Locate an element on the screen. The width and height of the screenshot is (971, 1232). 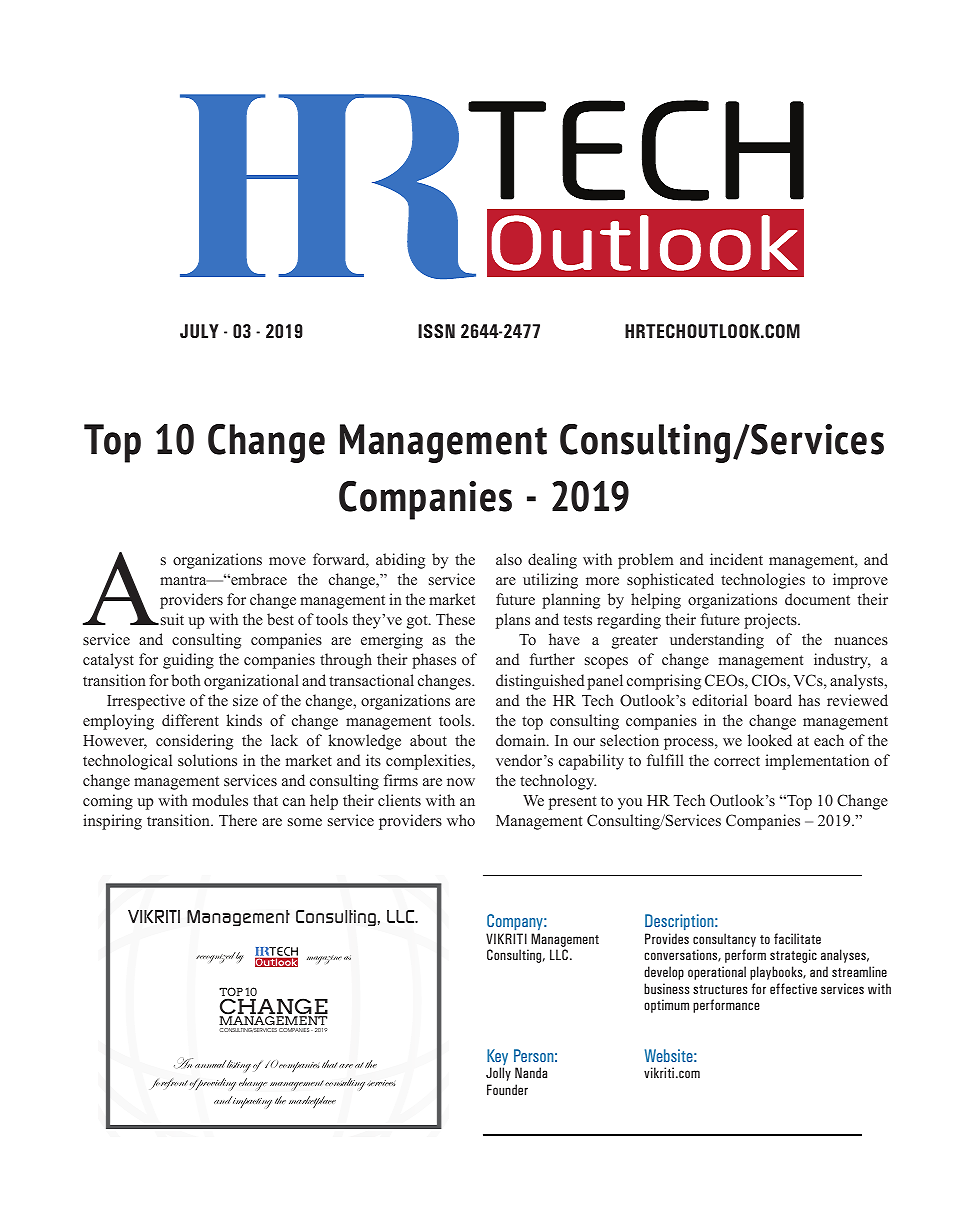
Jolly is located at coordinates (498, 1074).
